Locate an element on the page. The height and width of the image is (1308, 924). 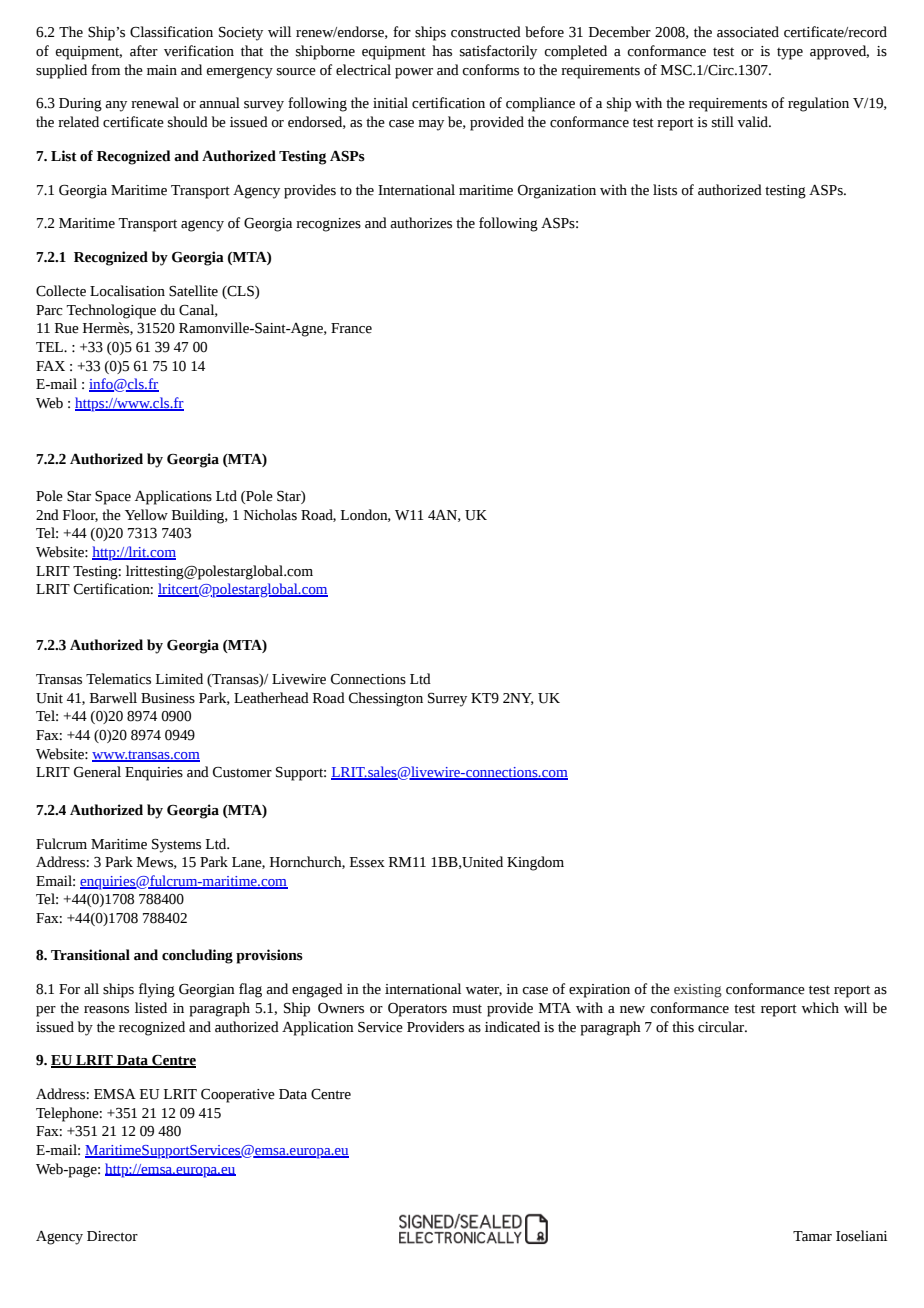
Telematics is located at coordinates (118, 679).
